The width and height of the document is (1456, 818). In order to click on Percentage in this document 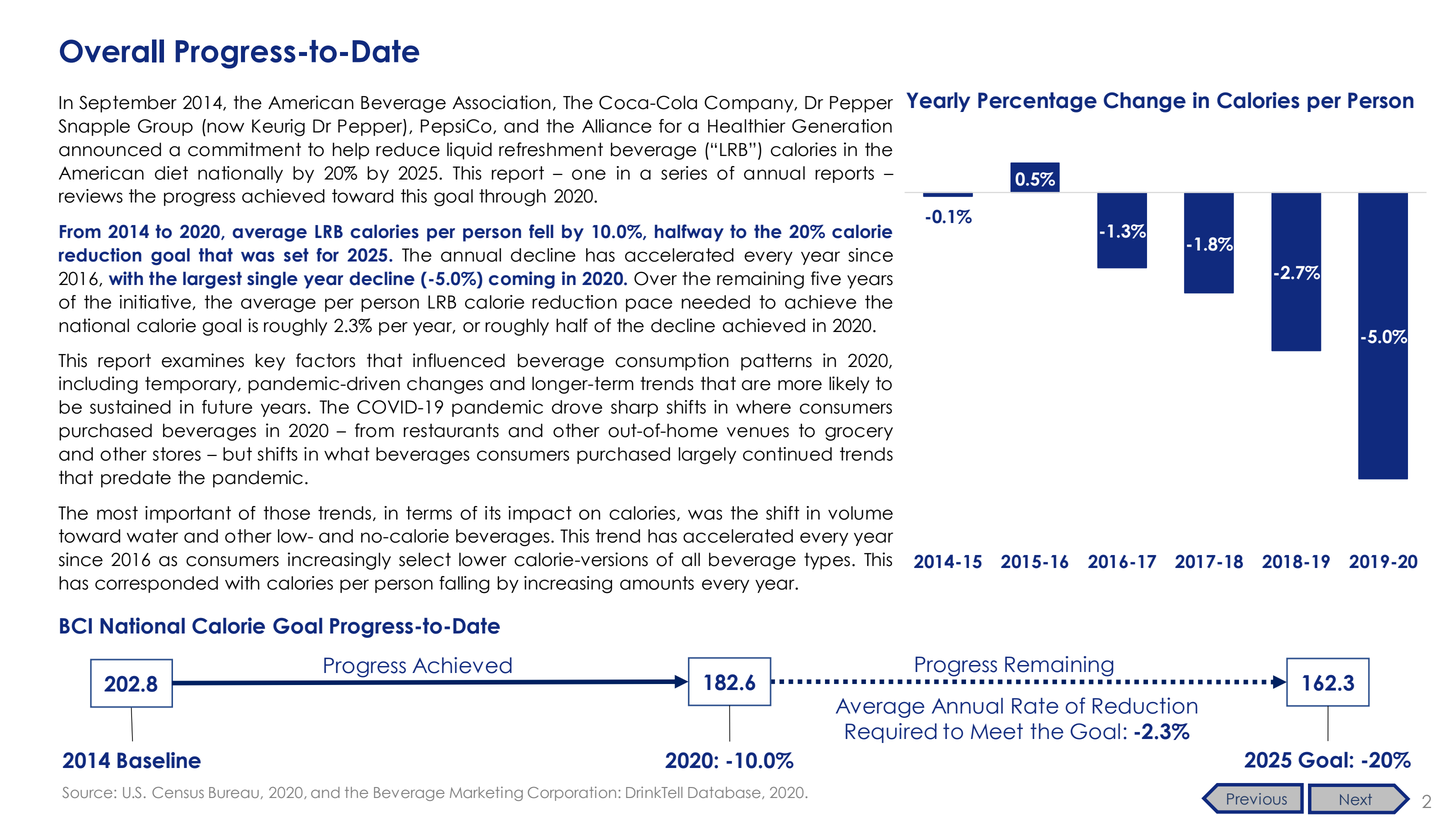, I will do `click(1037, 102)`.
